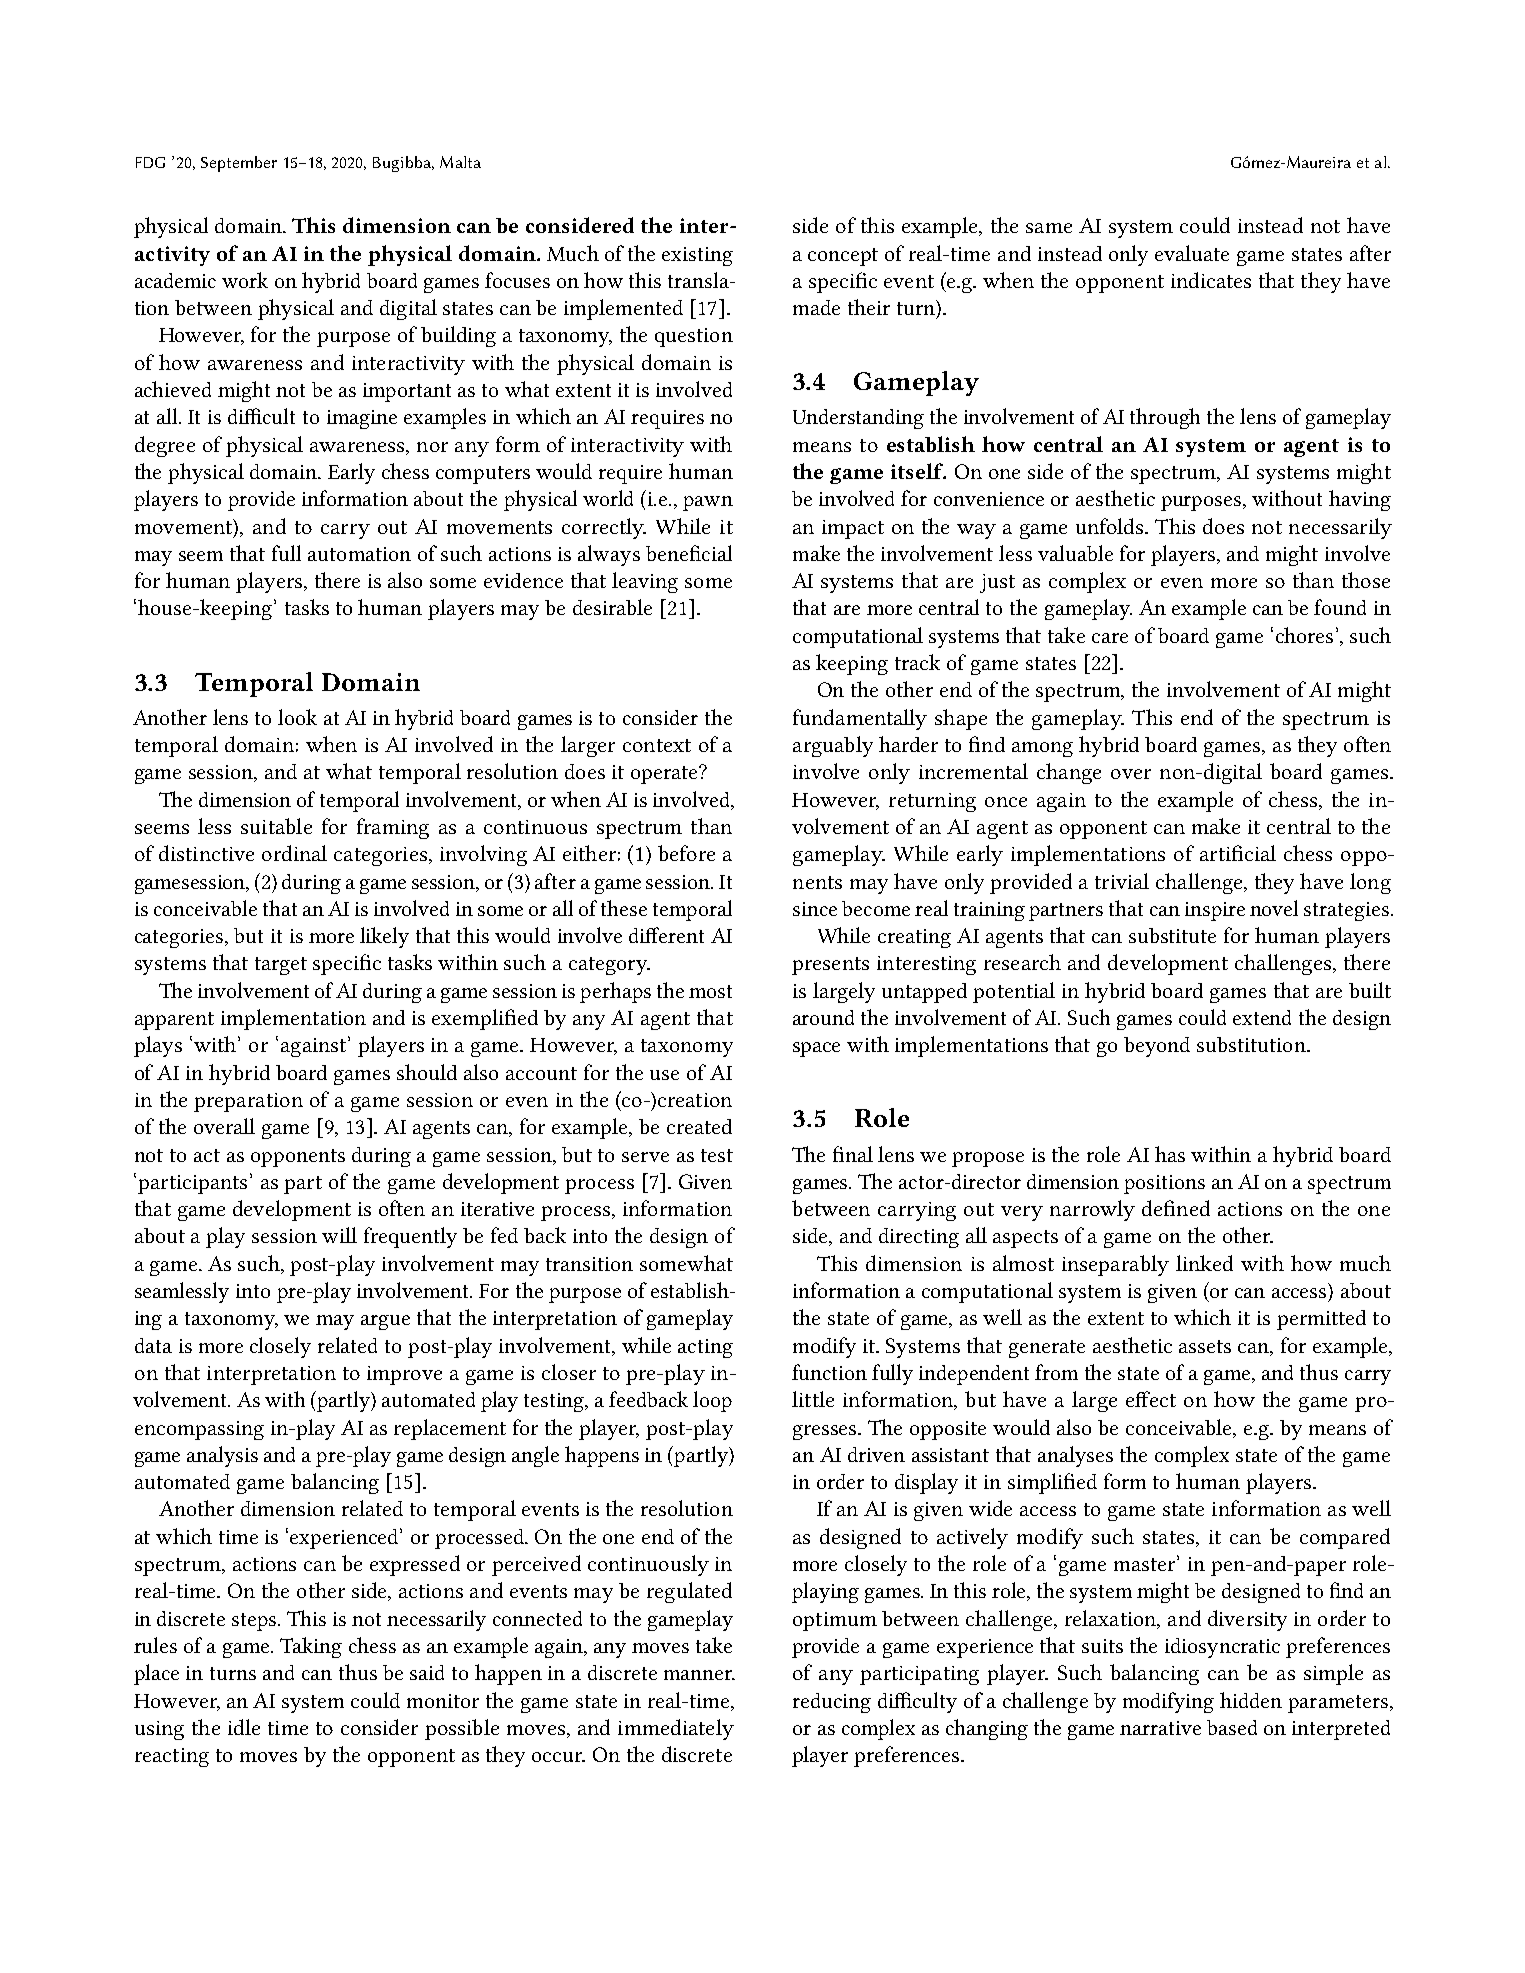 This page has height=1973, width=1525. What do you see at coordinates (281, 966) in the page?
I see `target` at bounding box center [281, 966].
